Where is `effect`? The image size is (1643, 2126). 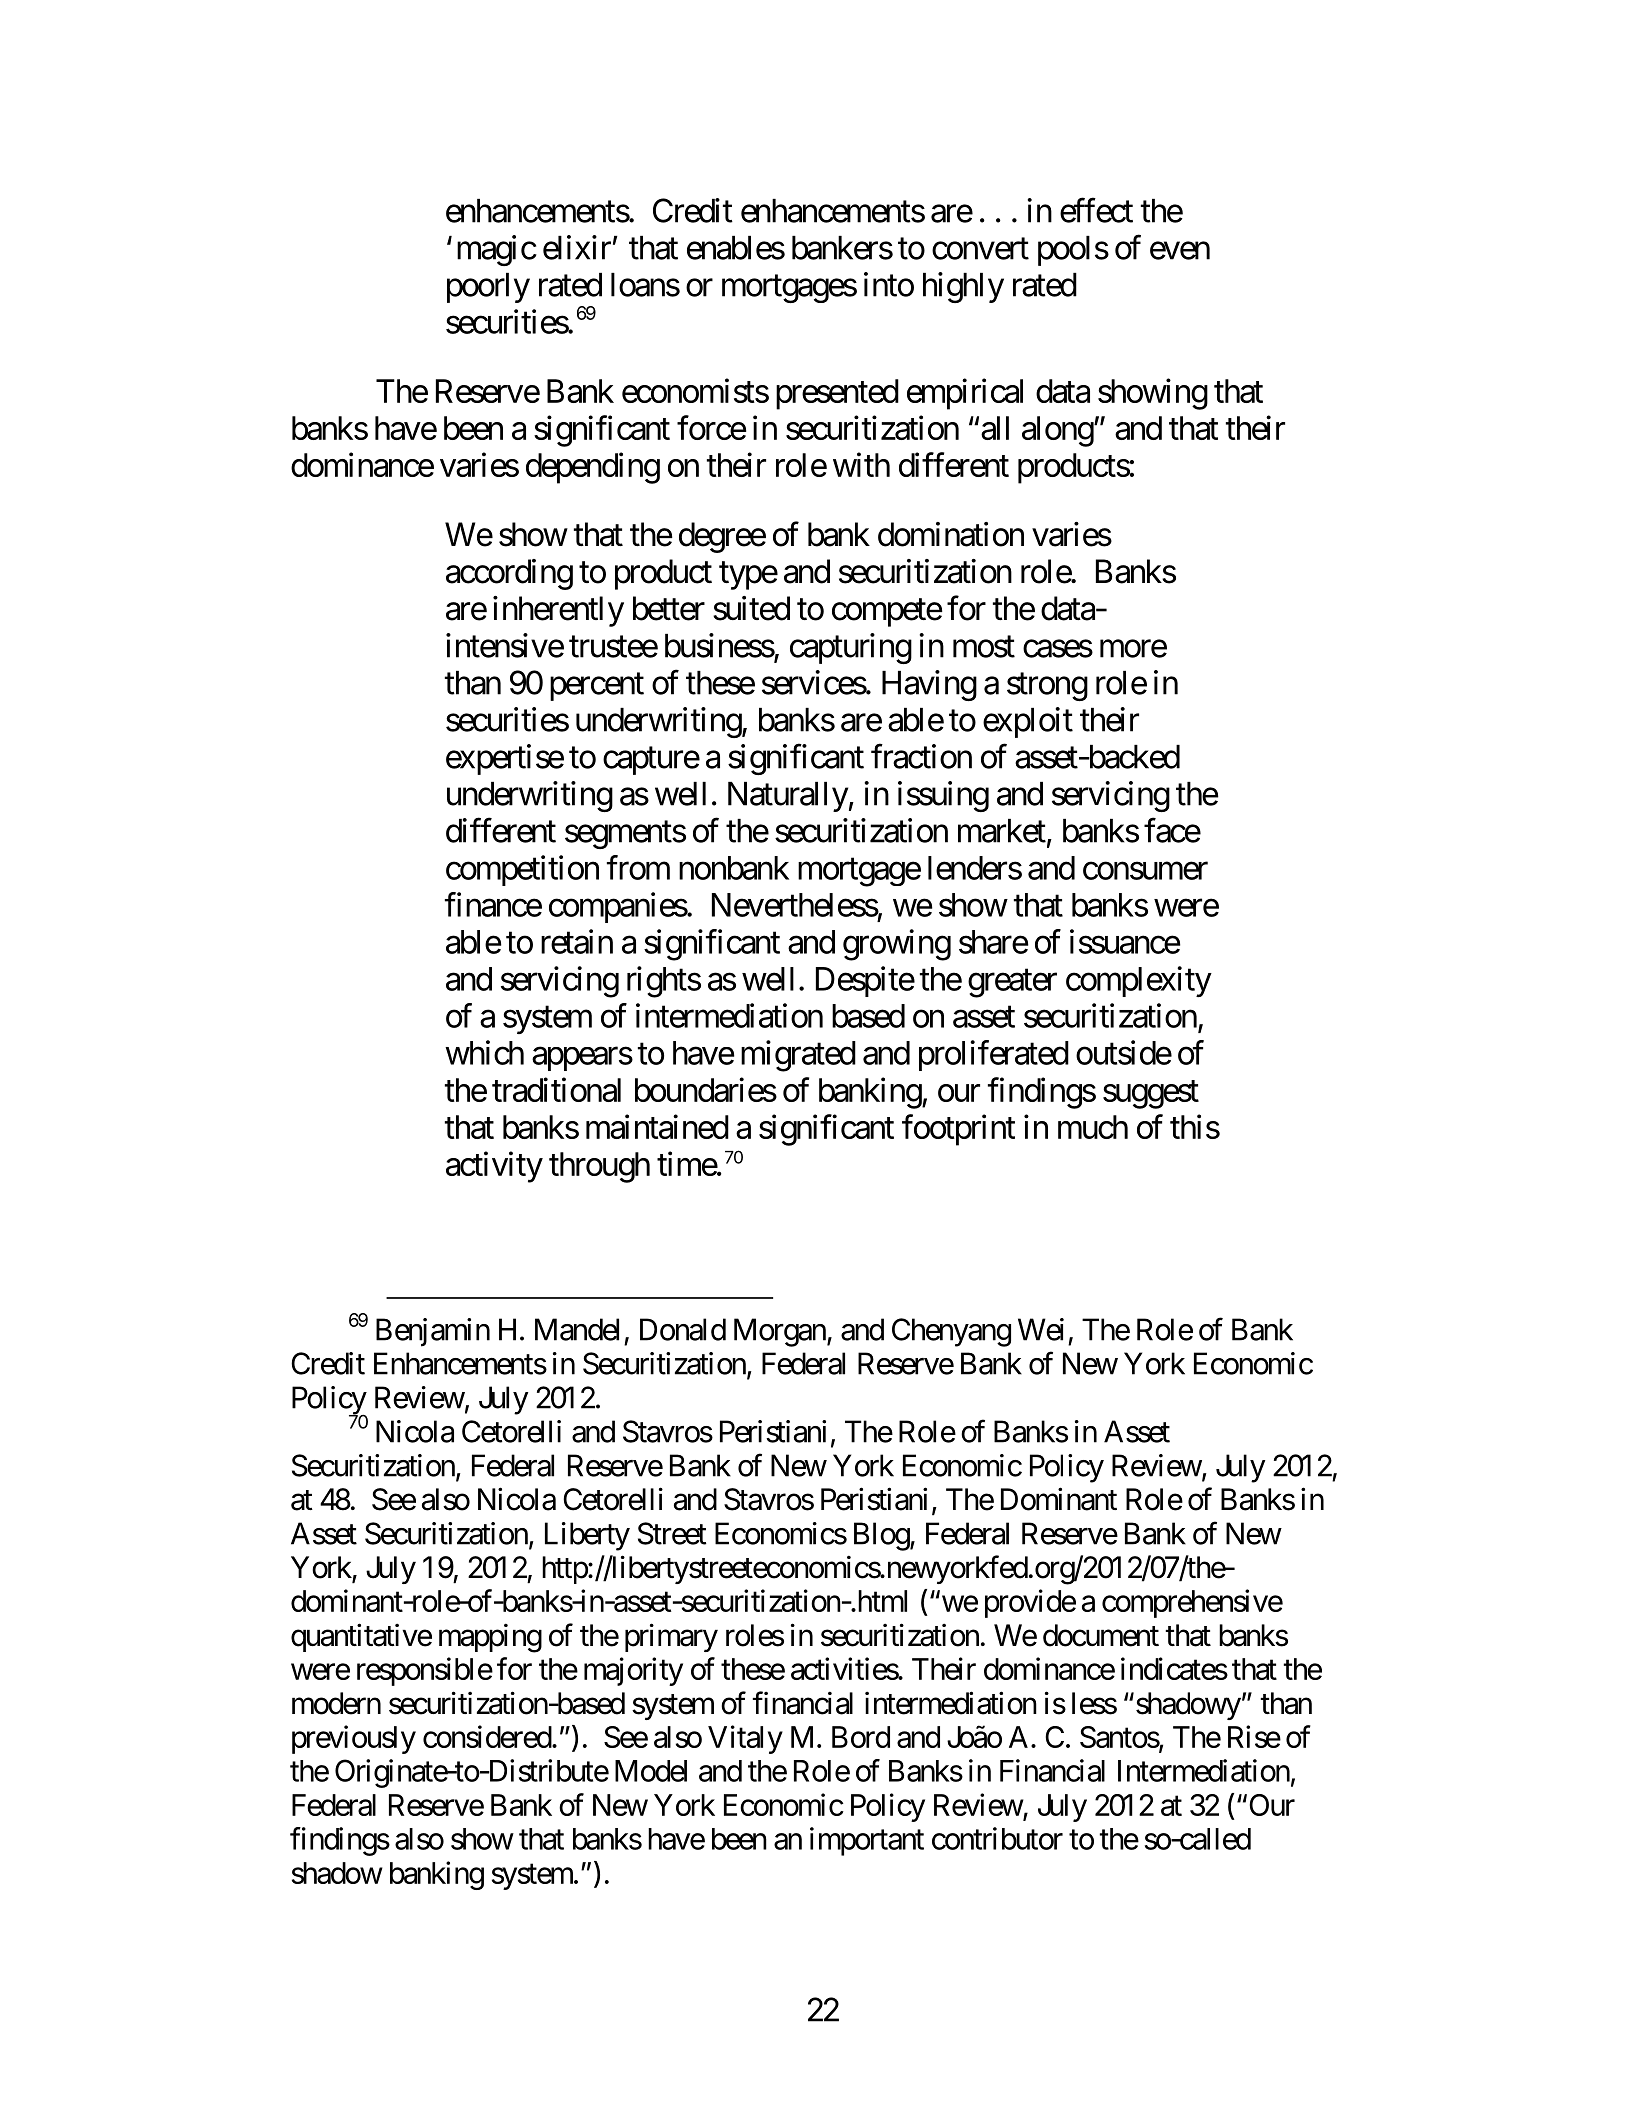
effect is located at coordinates (1096, 210).
